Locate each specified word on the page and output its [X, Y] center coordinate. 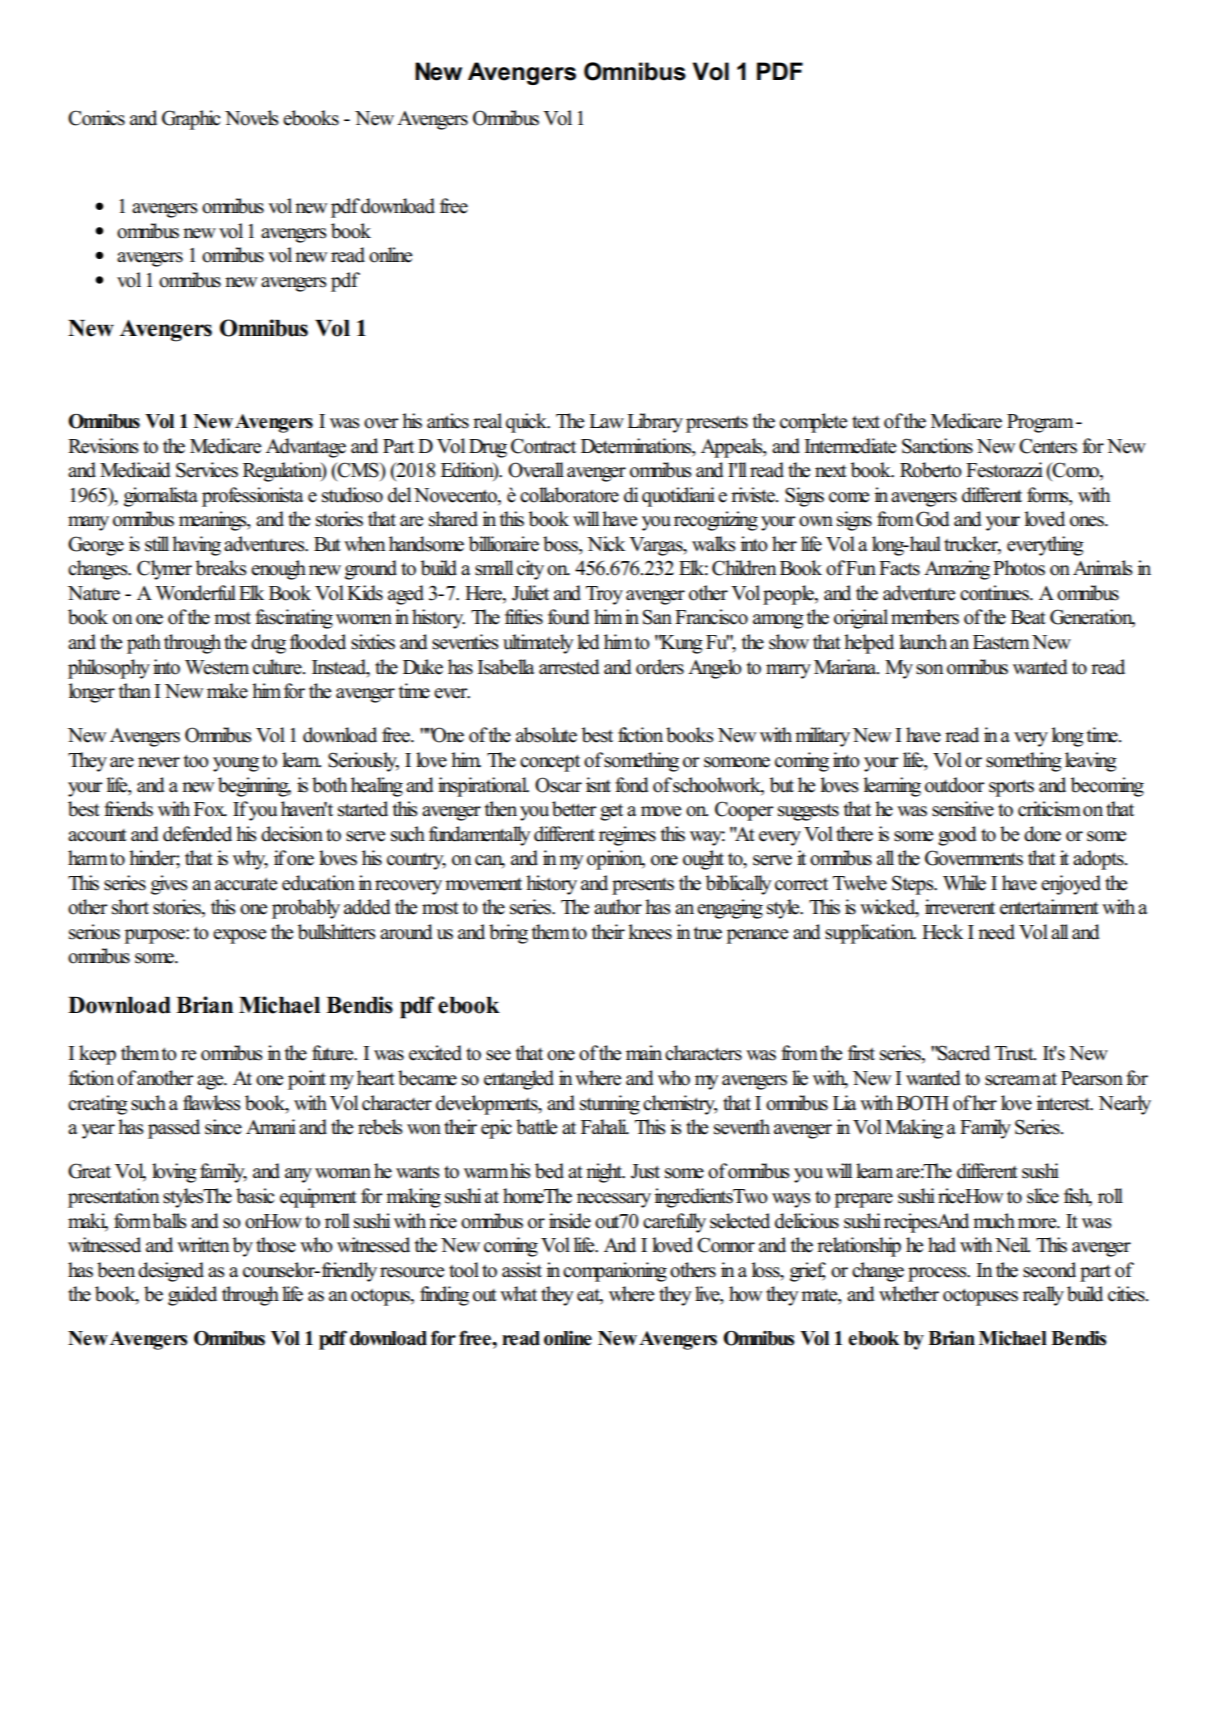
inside [570, 1221]
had [942, 1245]
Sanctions [937, 446]
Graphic [191, 120]
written [203, 1245]
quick [527, 423]
